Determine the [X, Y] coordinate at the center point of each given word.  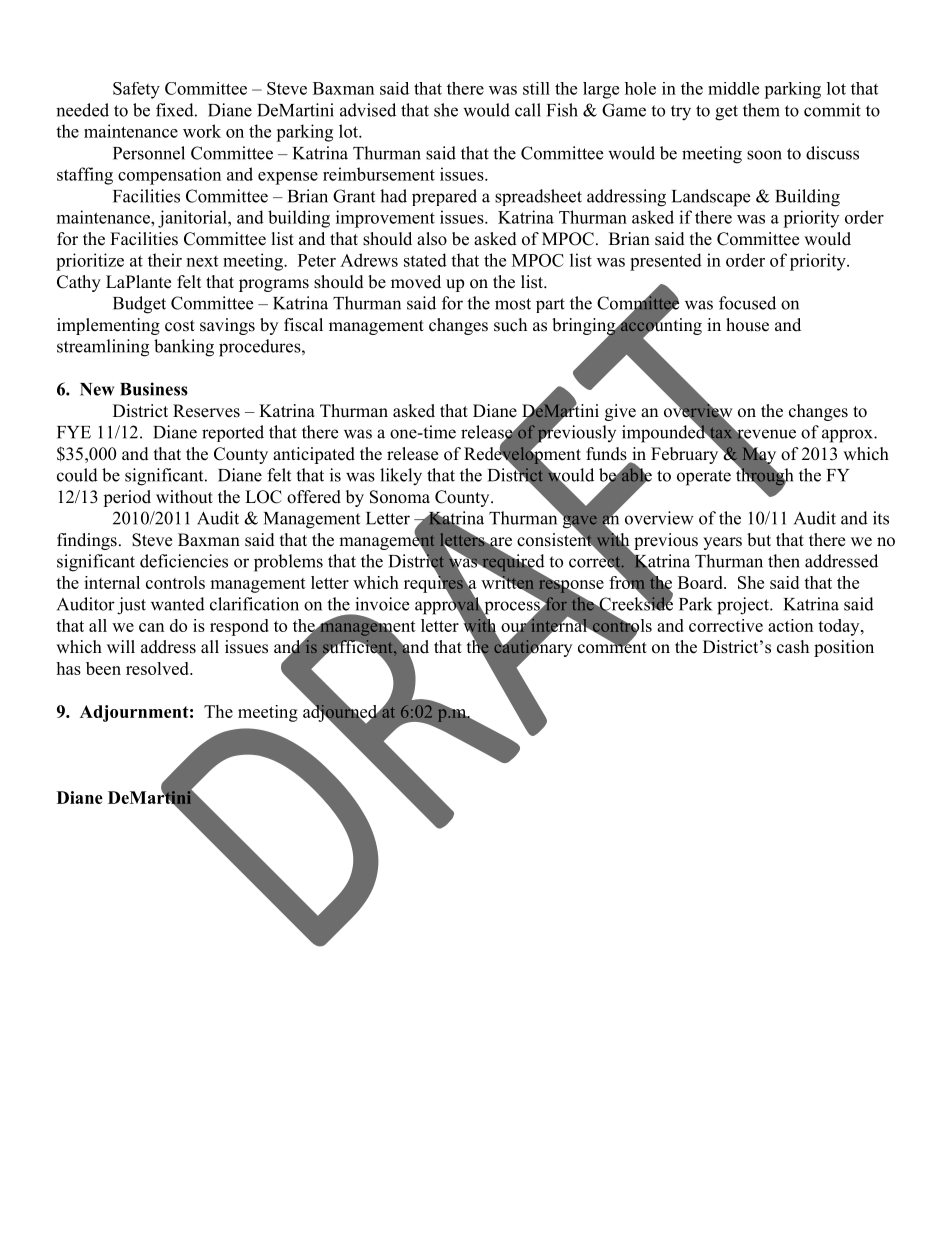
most [513, 304]
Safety [136, 90]
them [761, 110]
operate [704, 478]
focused [747, 303]
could [77, 475]
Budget [139, 305]
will [121, 646]
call [528, 110]
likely [401, 477]
